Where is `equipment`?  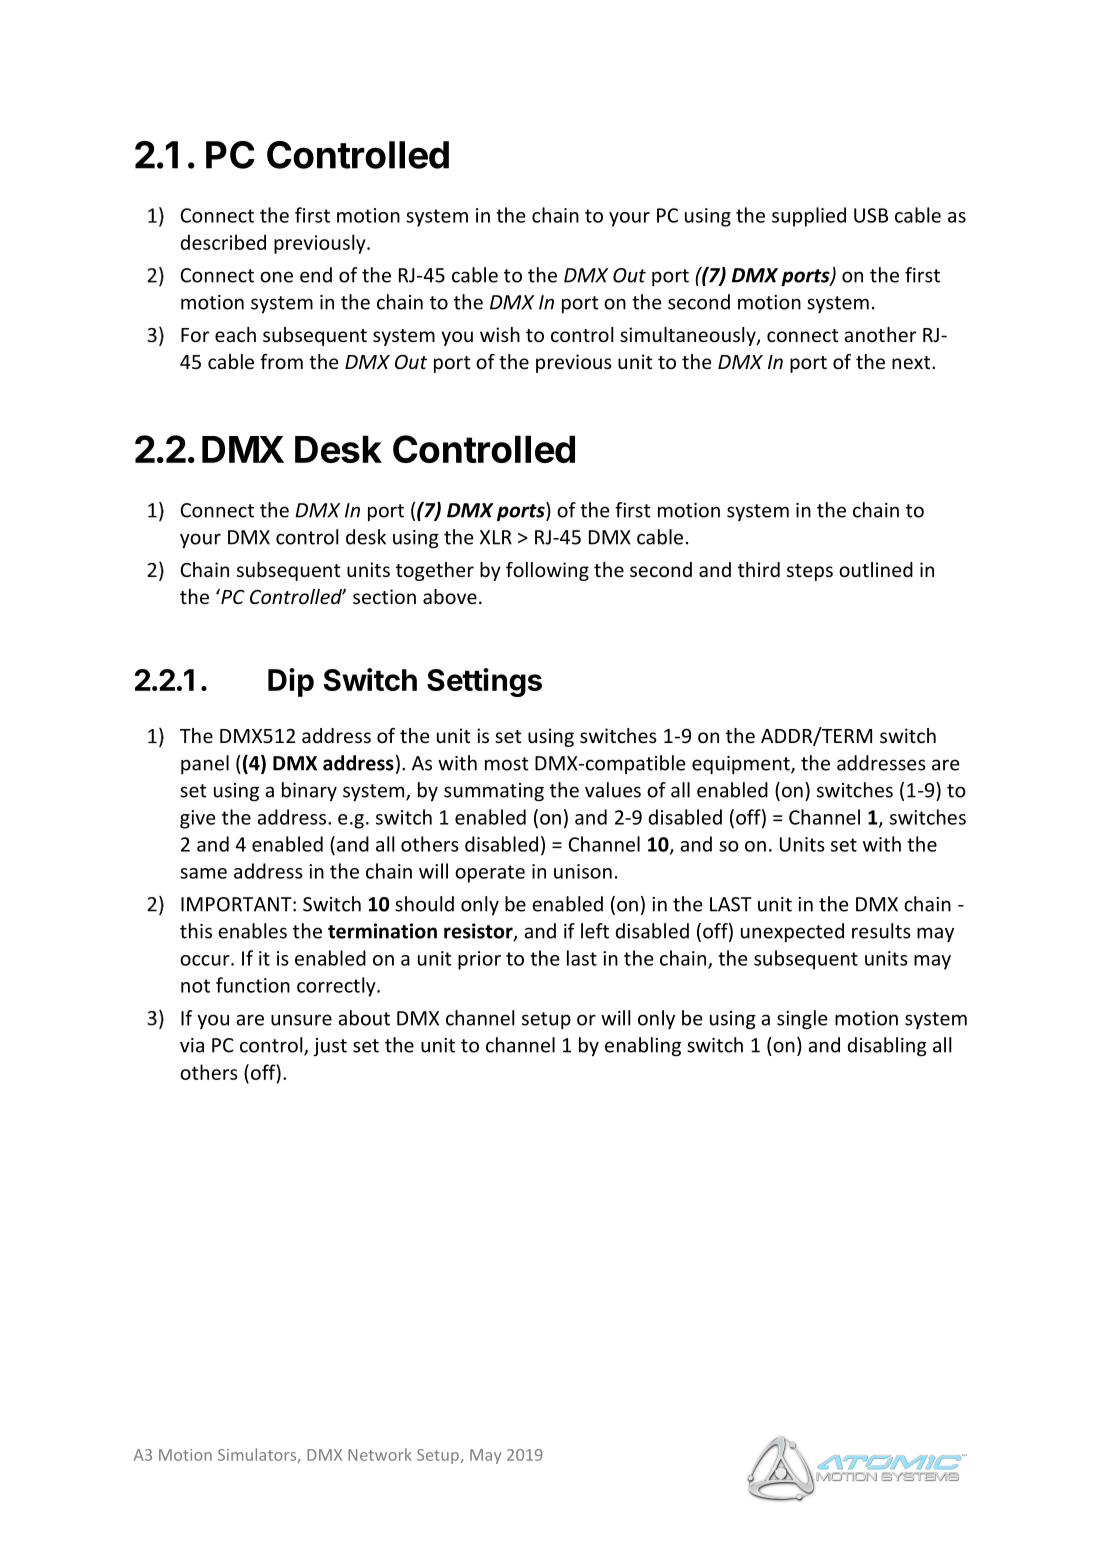 equipment is located at coordinates (742, 765).
